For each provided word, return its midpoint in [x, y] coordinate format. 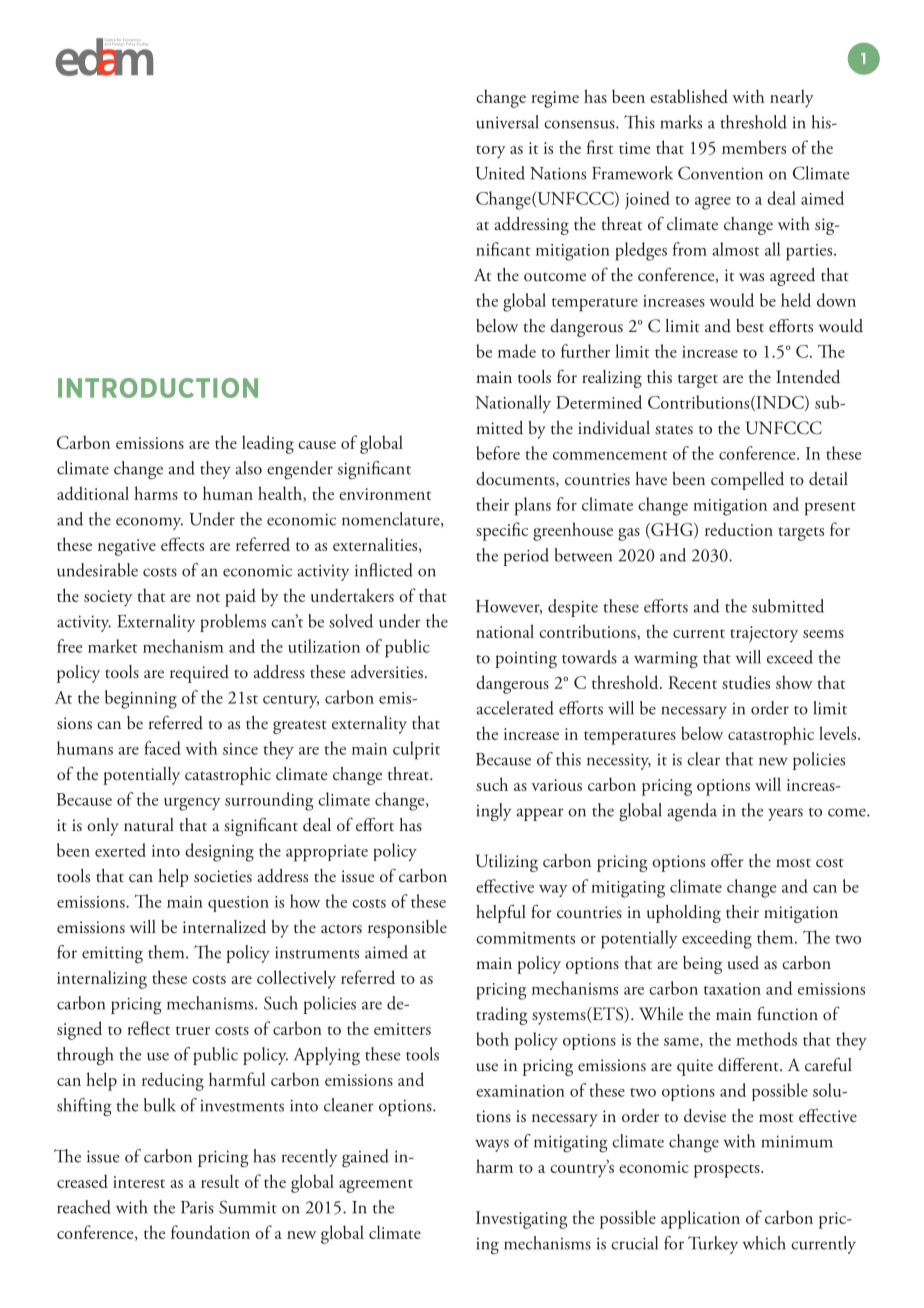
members [754, 147]
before [498, 453]
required [199, 674]
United [500, 173]
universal [507, 122]
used [743, 963]
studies [746, 682]
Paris [197, 1207]
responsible [407, 929]
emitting [112, 954]
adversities [387, 672]
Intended [808, 377]
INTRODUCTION [158, 388]
